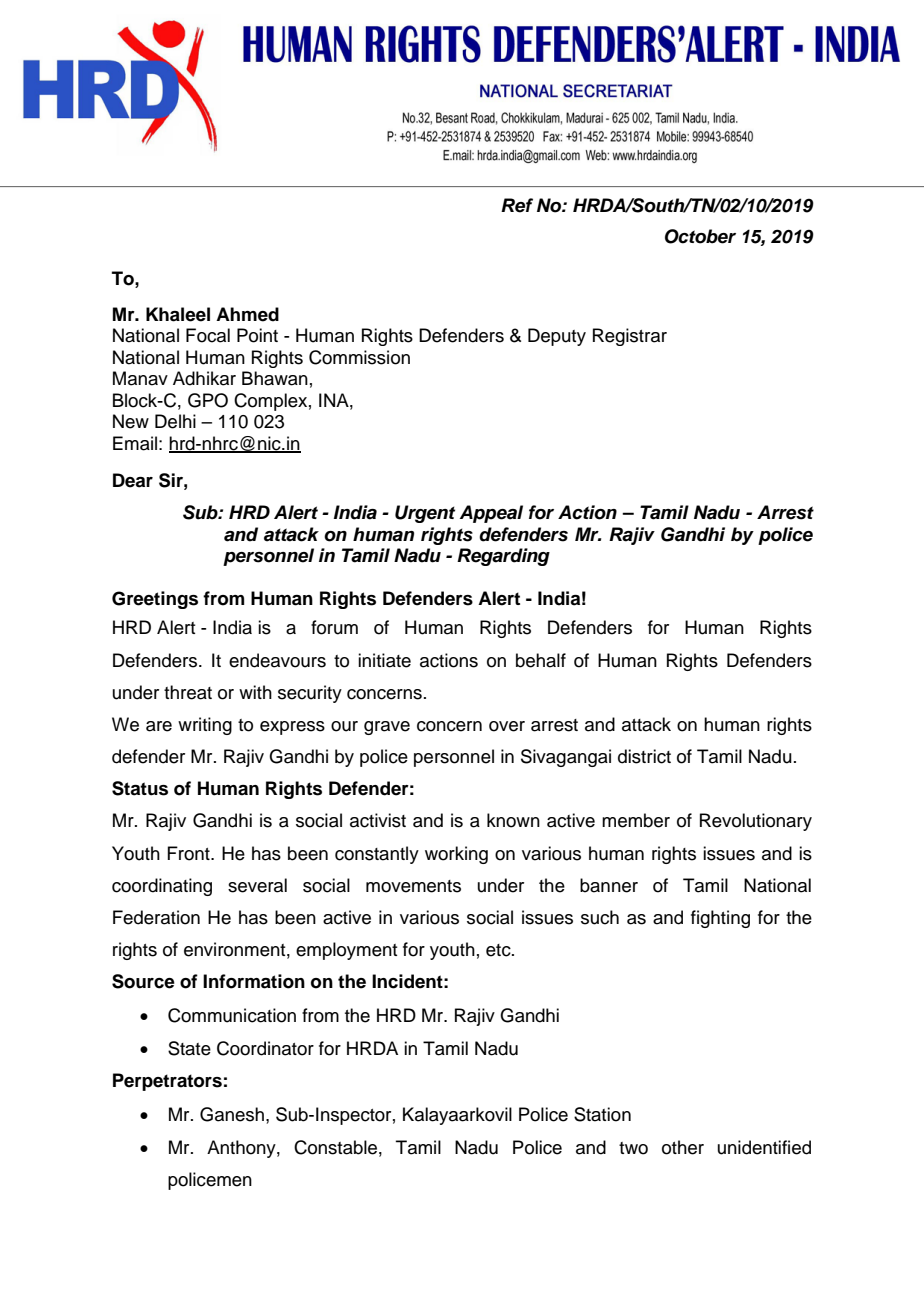 This page has height=1308, width=924. I want to click on Station, so click(602, 1114).
